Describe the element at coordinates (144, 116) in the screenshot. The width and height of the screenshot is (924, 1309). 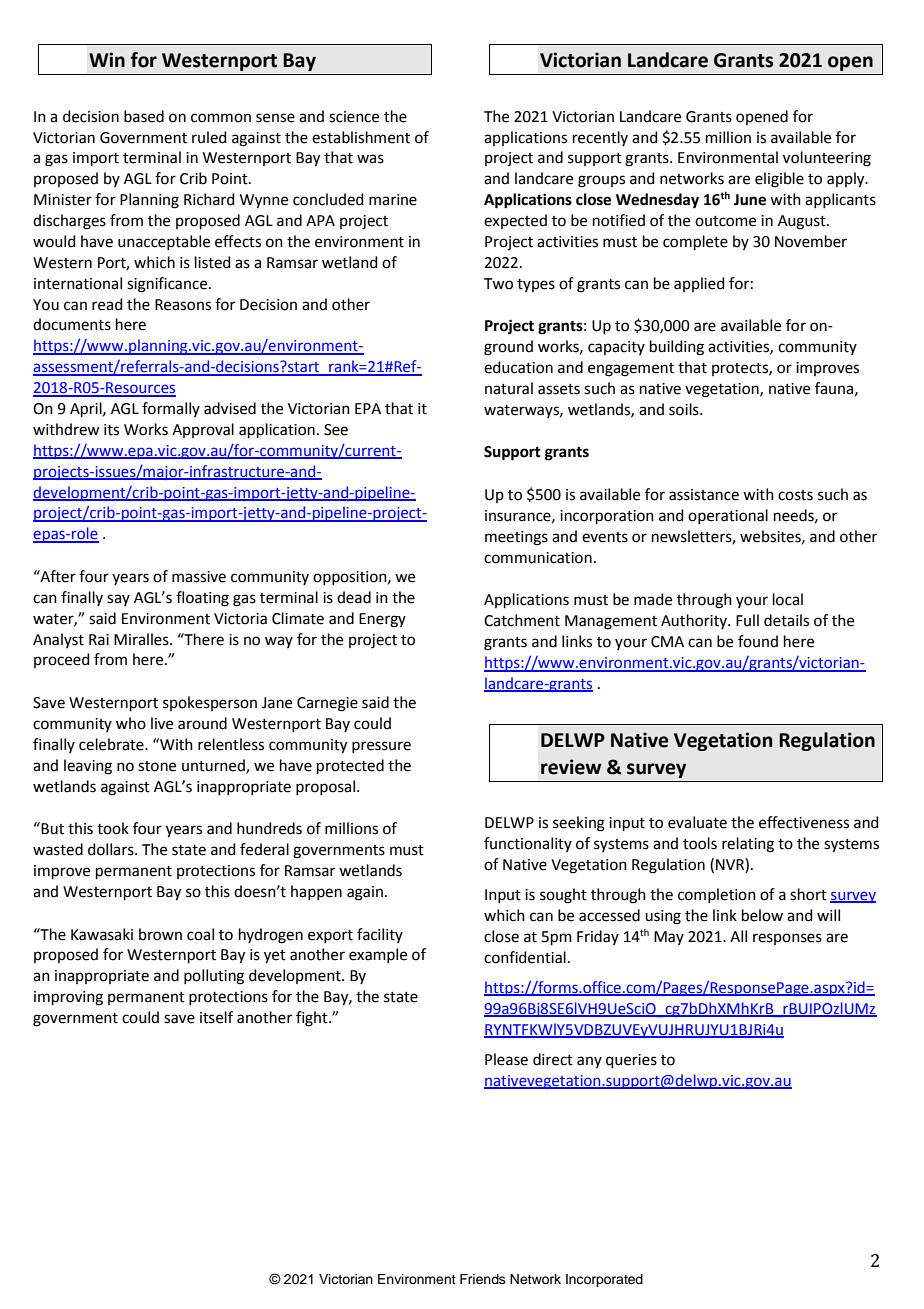
I see `based` at that location.
